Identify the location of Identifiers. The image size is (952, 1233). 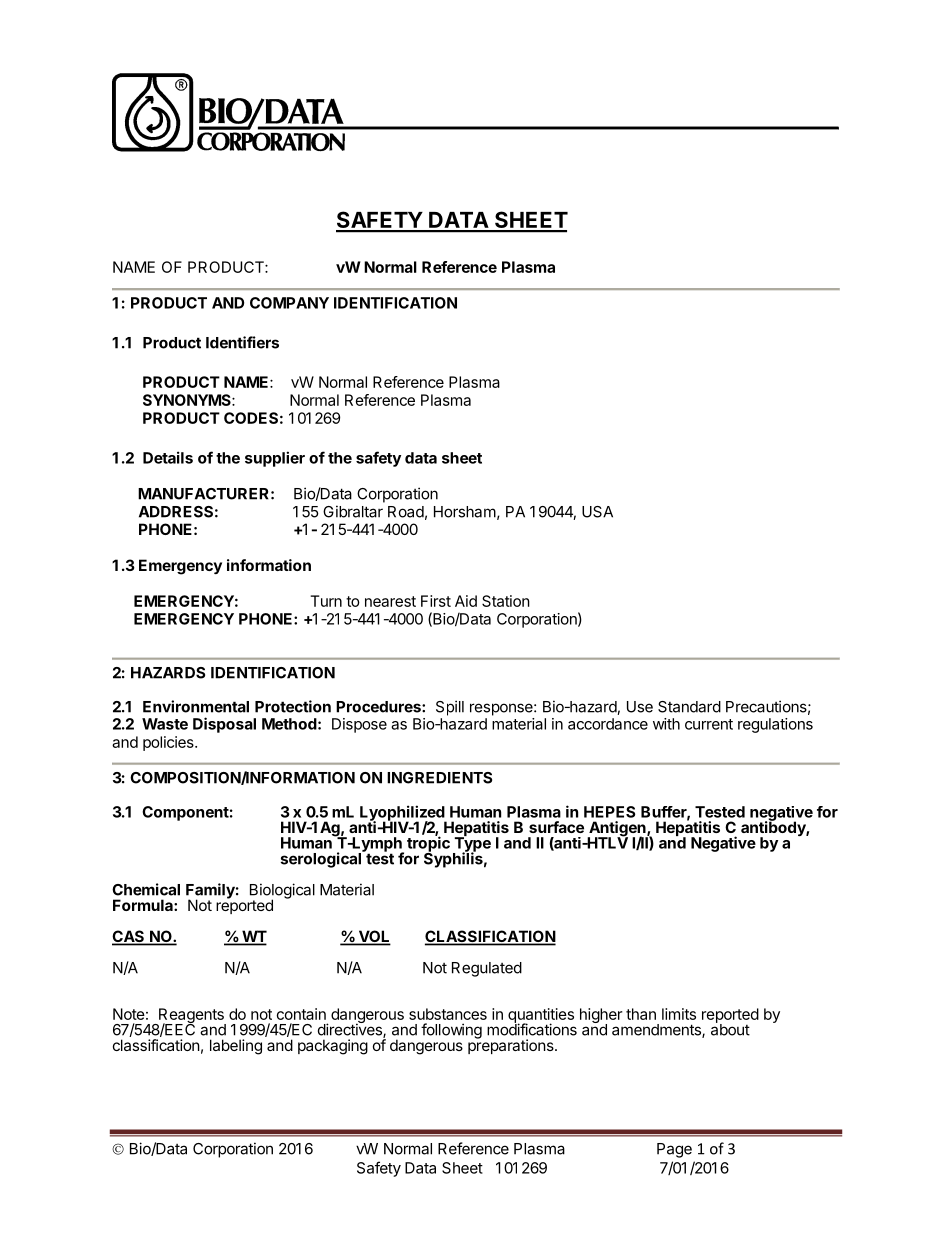
(242, 342).
